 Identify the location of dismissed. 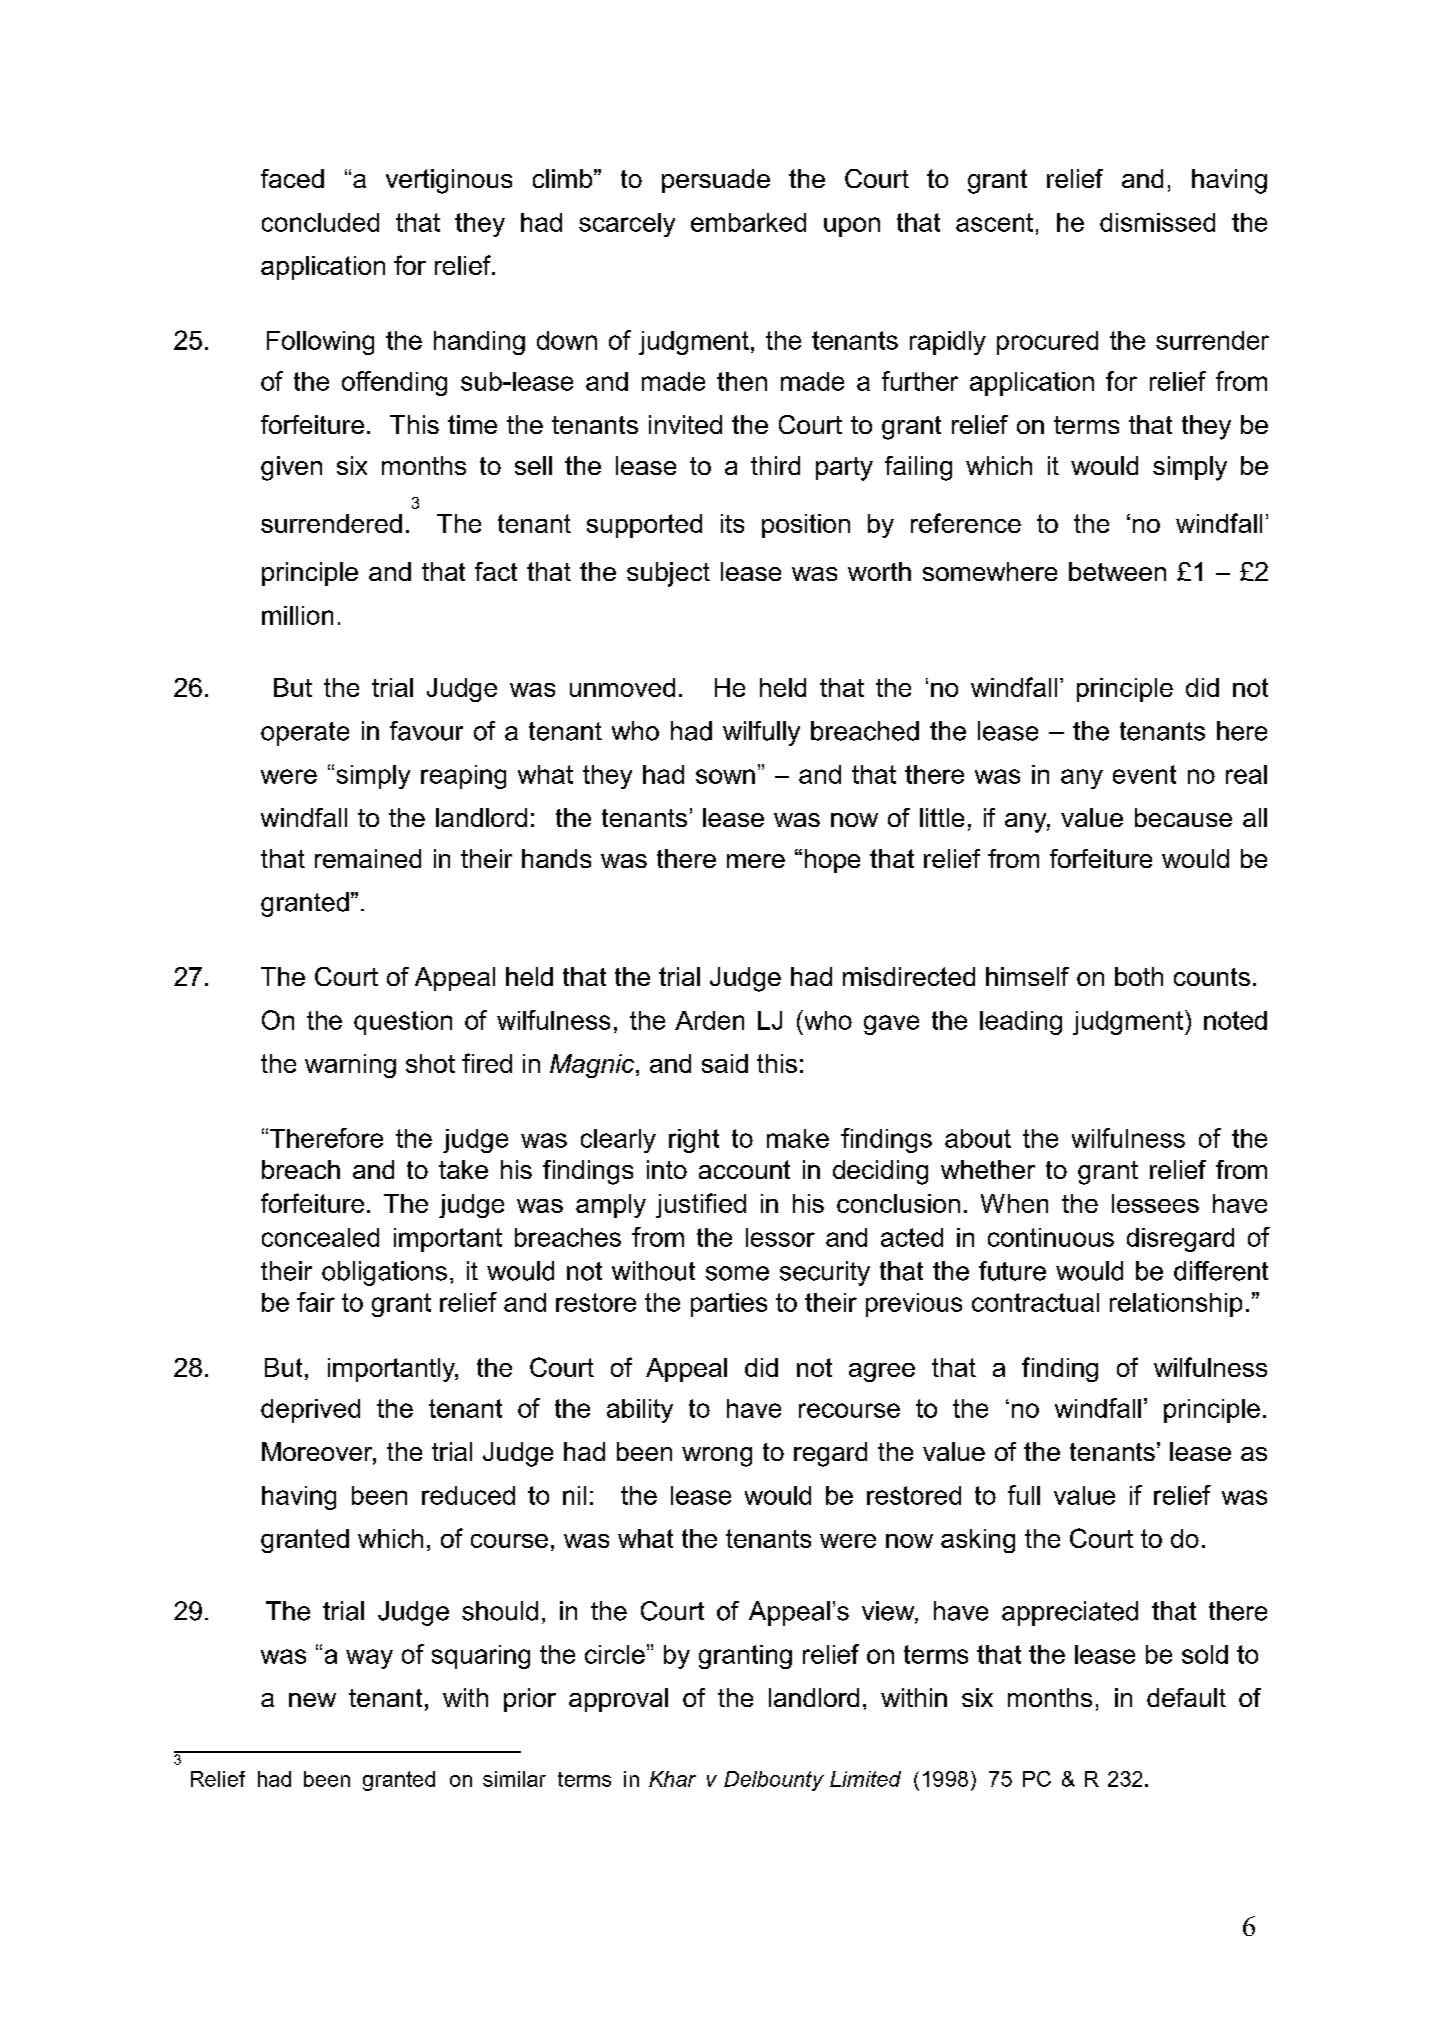
(1157, 222).
